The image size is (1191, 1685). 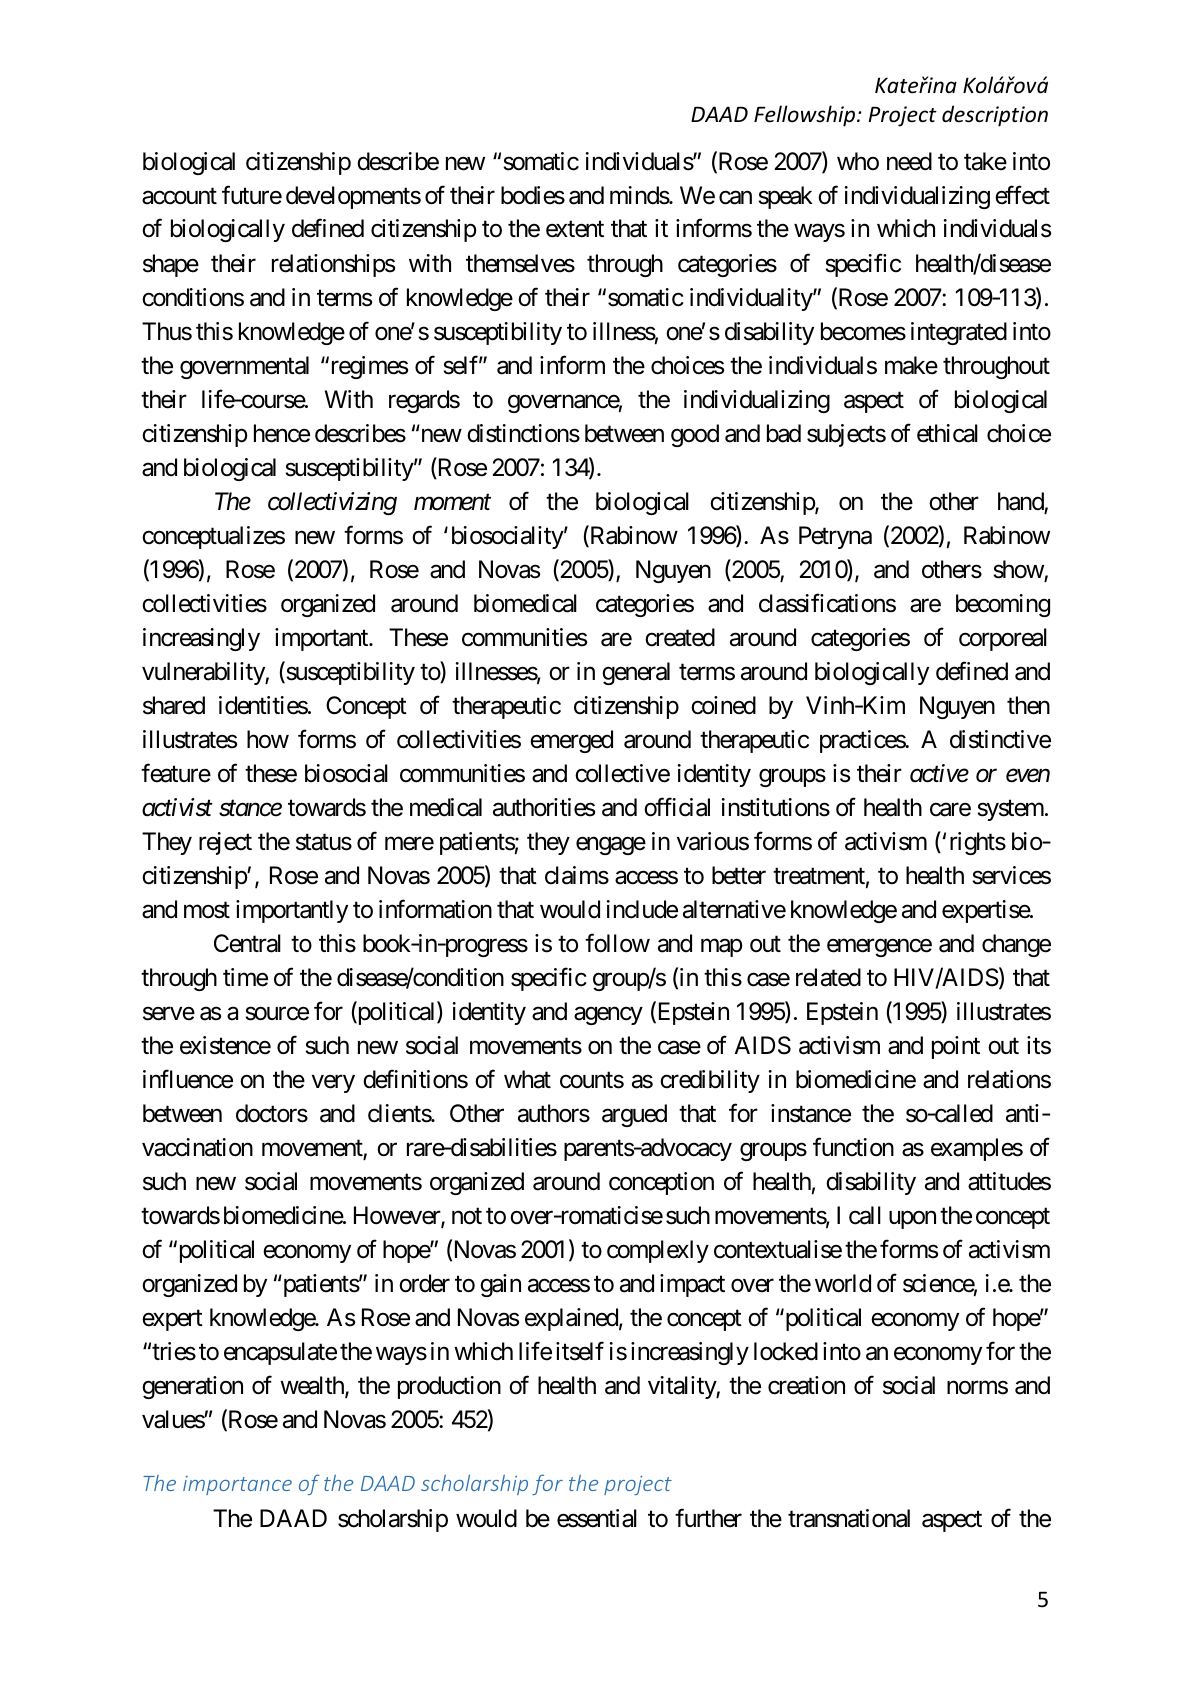 What do you see at coordinates (597, 1518) in the image?
I see `essential` at bounding box center [597, 1518].
